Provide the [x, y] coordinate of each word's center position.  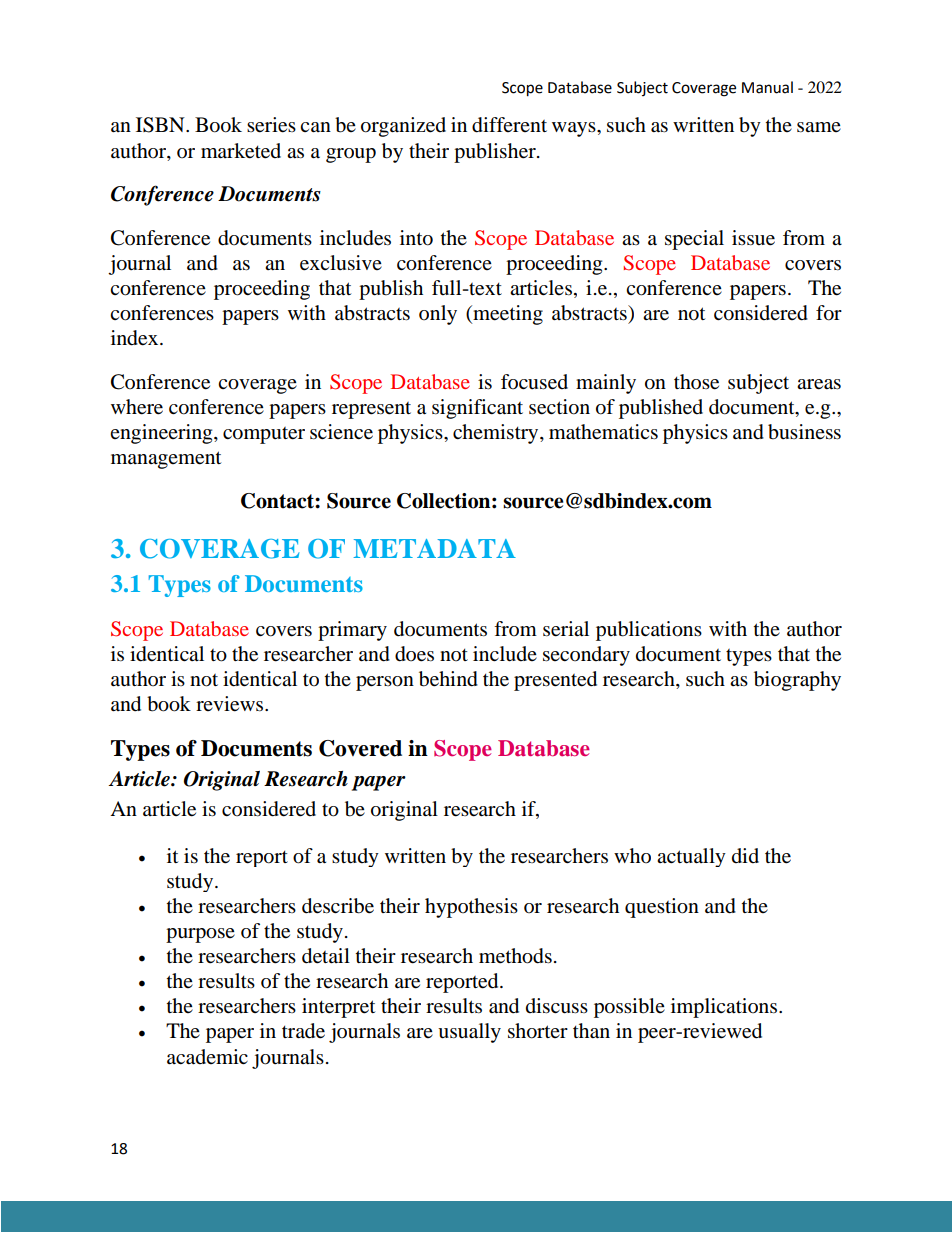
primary [352, 631]
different [509, 125]
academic [207, 1057]
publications [649, 631]
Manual [767, 87]
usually [469, 1033]
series [271, 125]
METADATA [434, 548]
